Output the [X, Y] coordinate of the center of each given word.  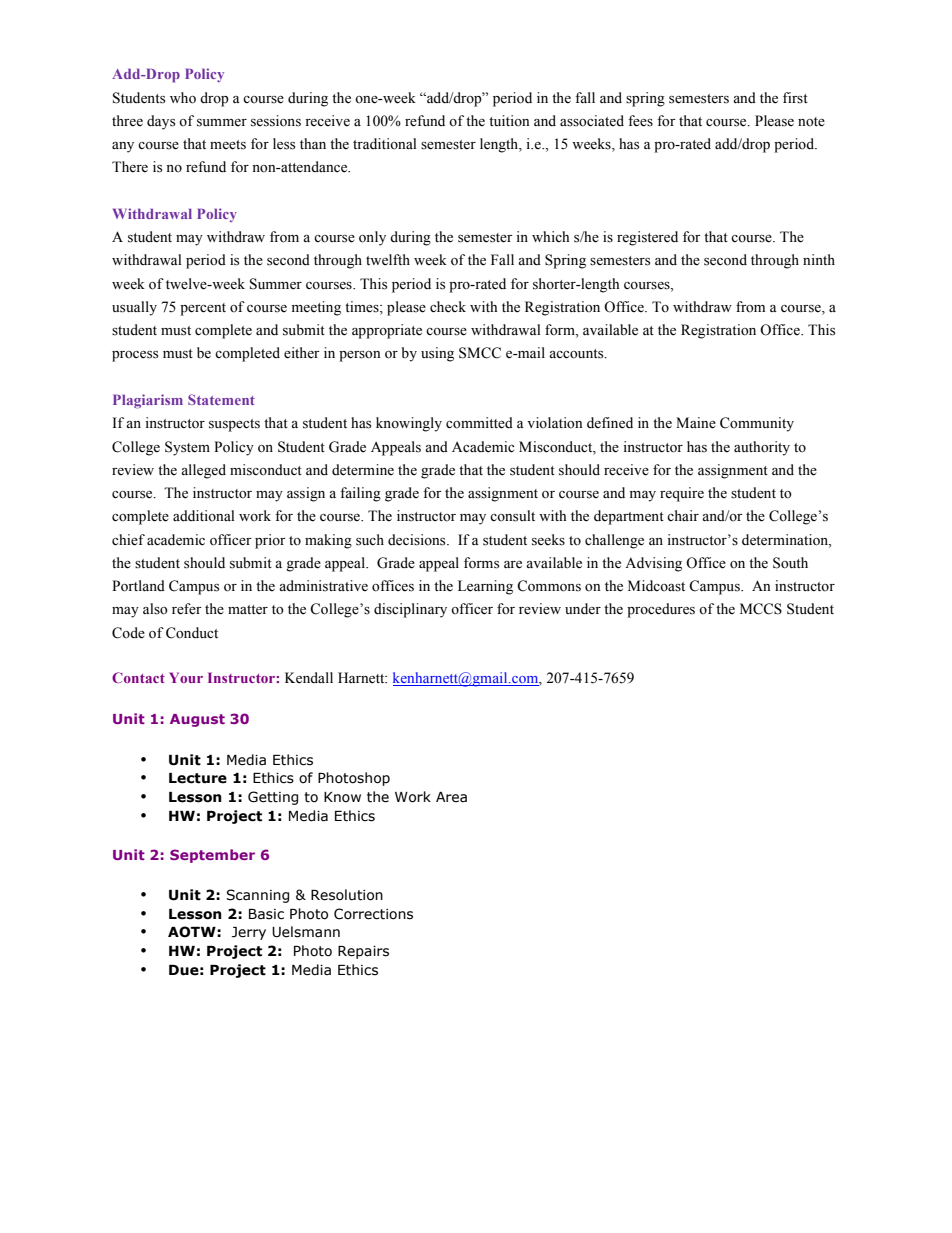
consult [512, 516]
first [795, 98]
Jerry [249, 933]
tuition [509, 120]
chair [683, 515]
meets [228, 145]
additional [204, 516]
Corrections [373, 914]
